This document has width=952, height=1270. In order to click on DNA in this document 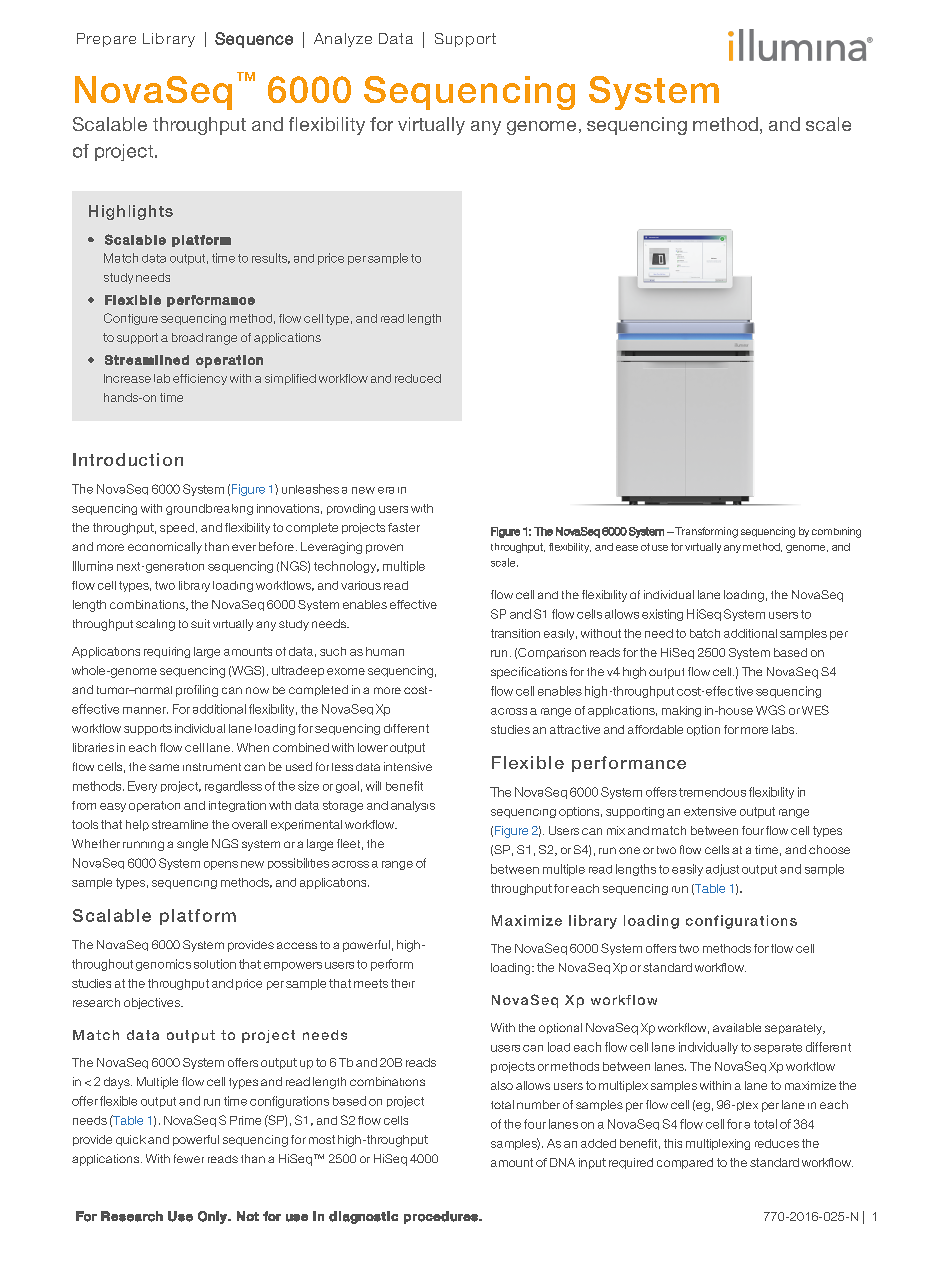, I will do `click(562, 1162)`.
